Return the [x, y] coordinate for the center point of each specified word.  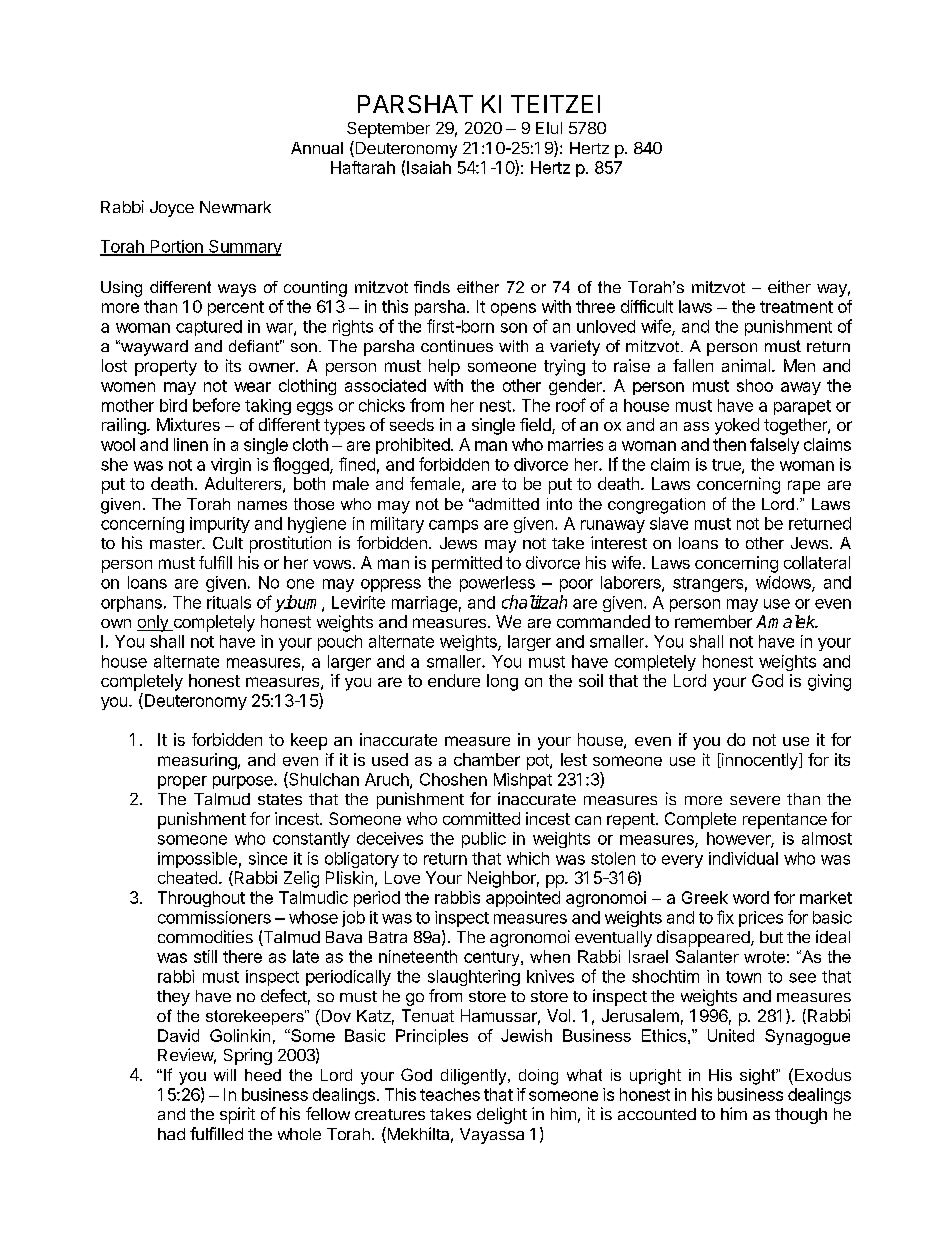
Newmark [235, 207]
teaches [450, 1094]
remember [713, 621]
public [484, 840]
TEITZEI [555, 104]
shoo [755, 385]
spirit [237, 1115]
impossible [197, 860]
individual [743, 858]
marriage [424, 604]
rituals [229, 602]
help [444, 367]
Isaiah [429, 167]
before [216, 405]
